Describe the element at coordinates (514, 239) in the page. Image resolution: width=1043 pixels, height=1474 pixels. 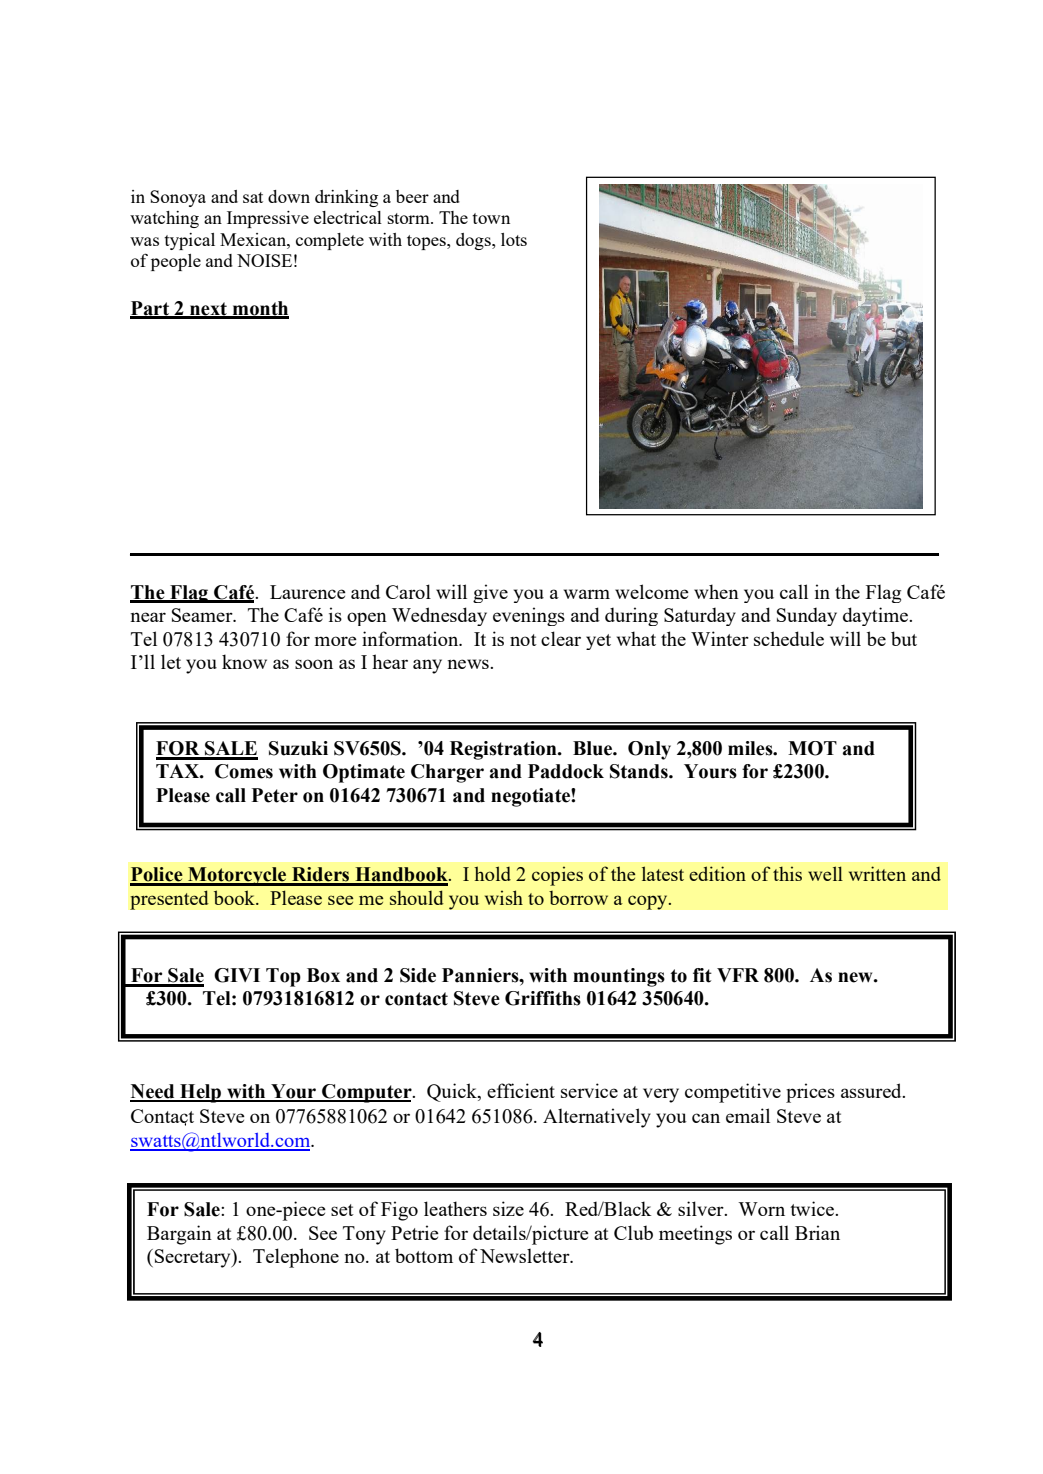
I see `lots` at that location.
